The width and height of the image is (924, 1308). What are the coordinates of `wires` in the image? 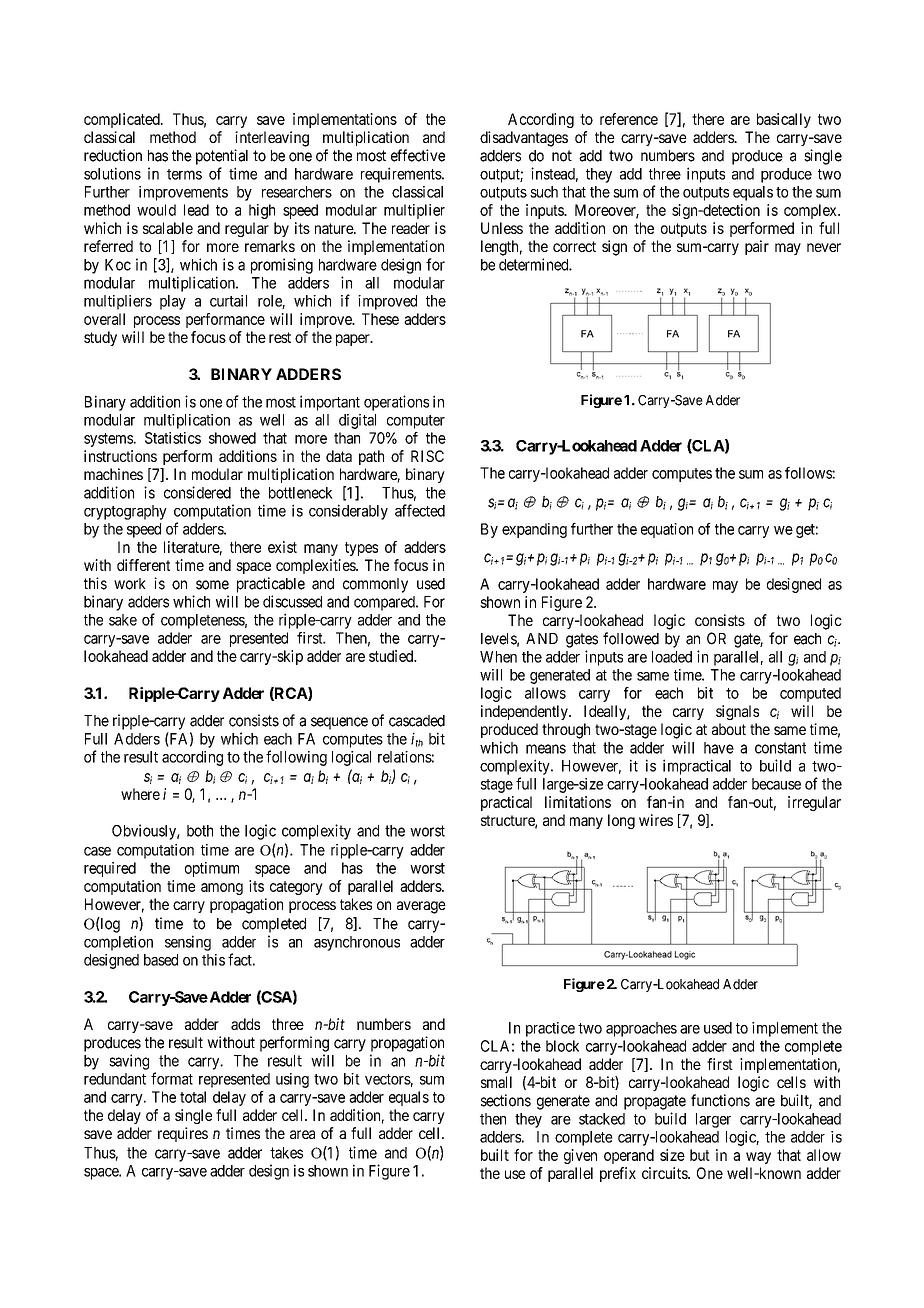 It's located at (656, 820).
